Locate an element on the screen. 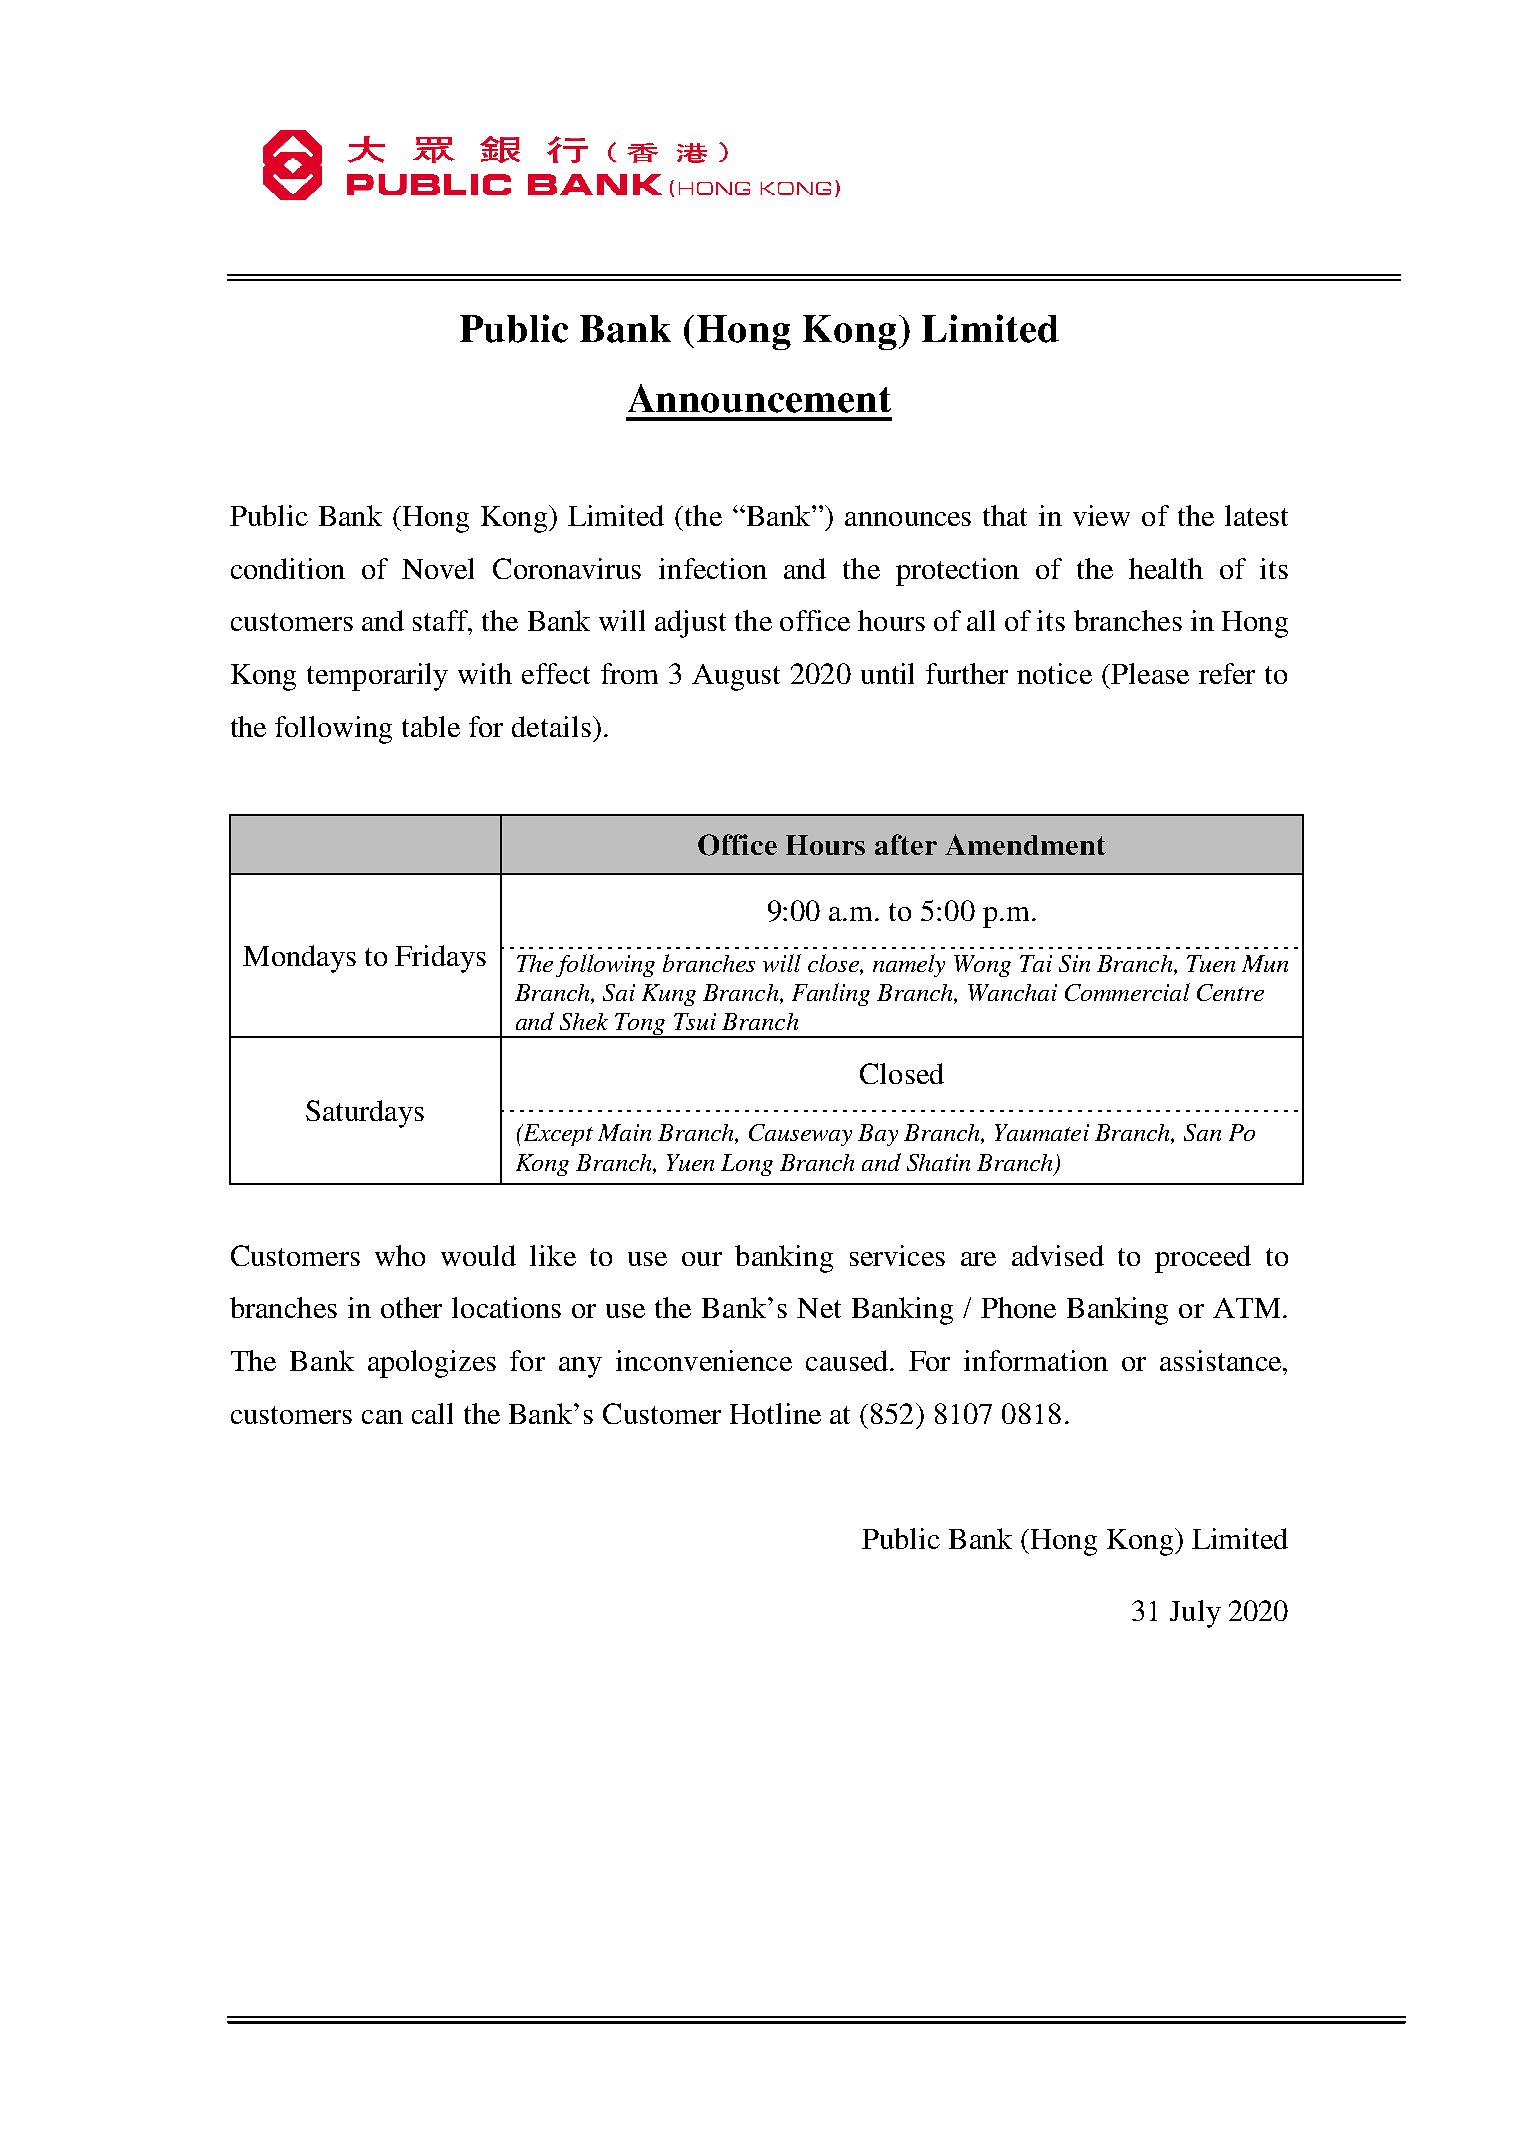 This screenshot has height=2148, width=1518. July is located at coordinates (1195, 1614).
